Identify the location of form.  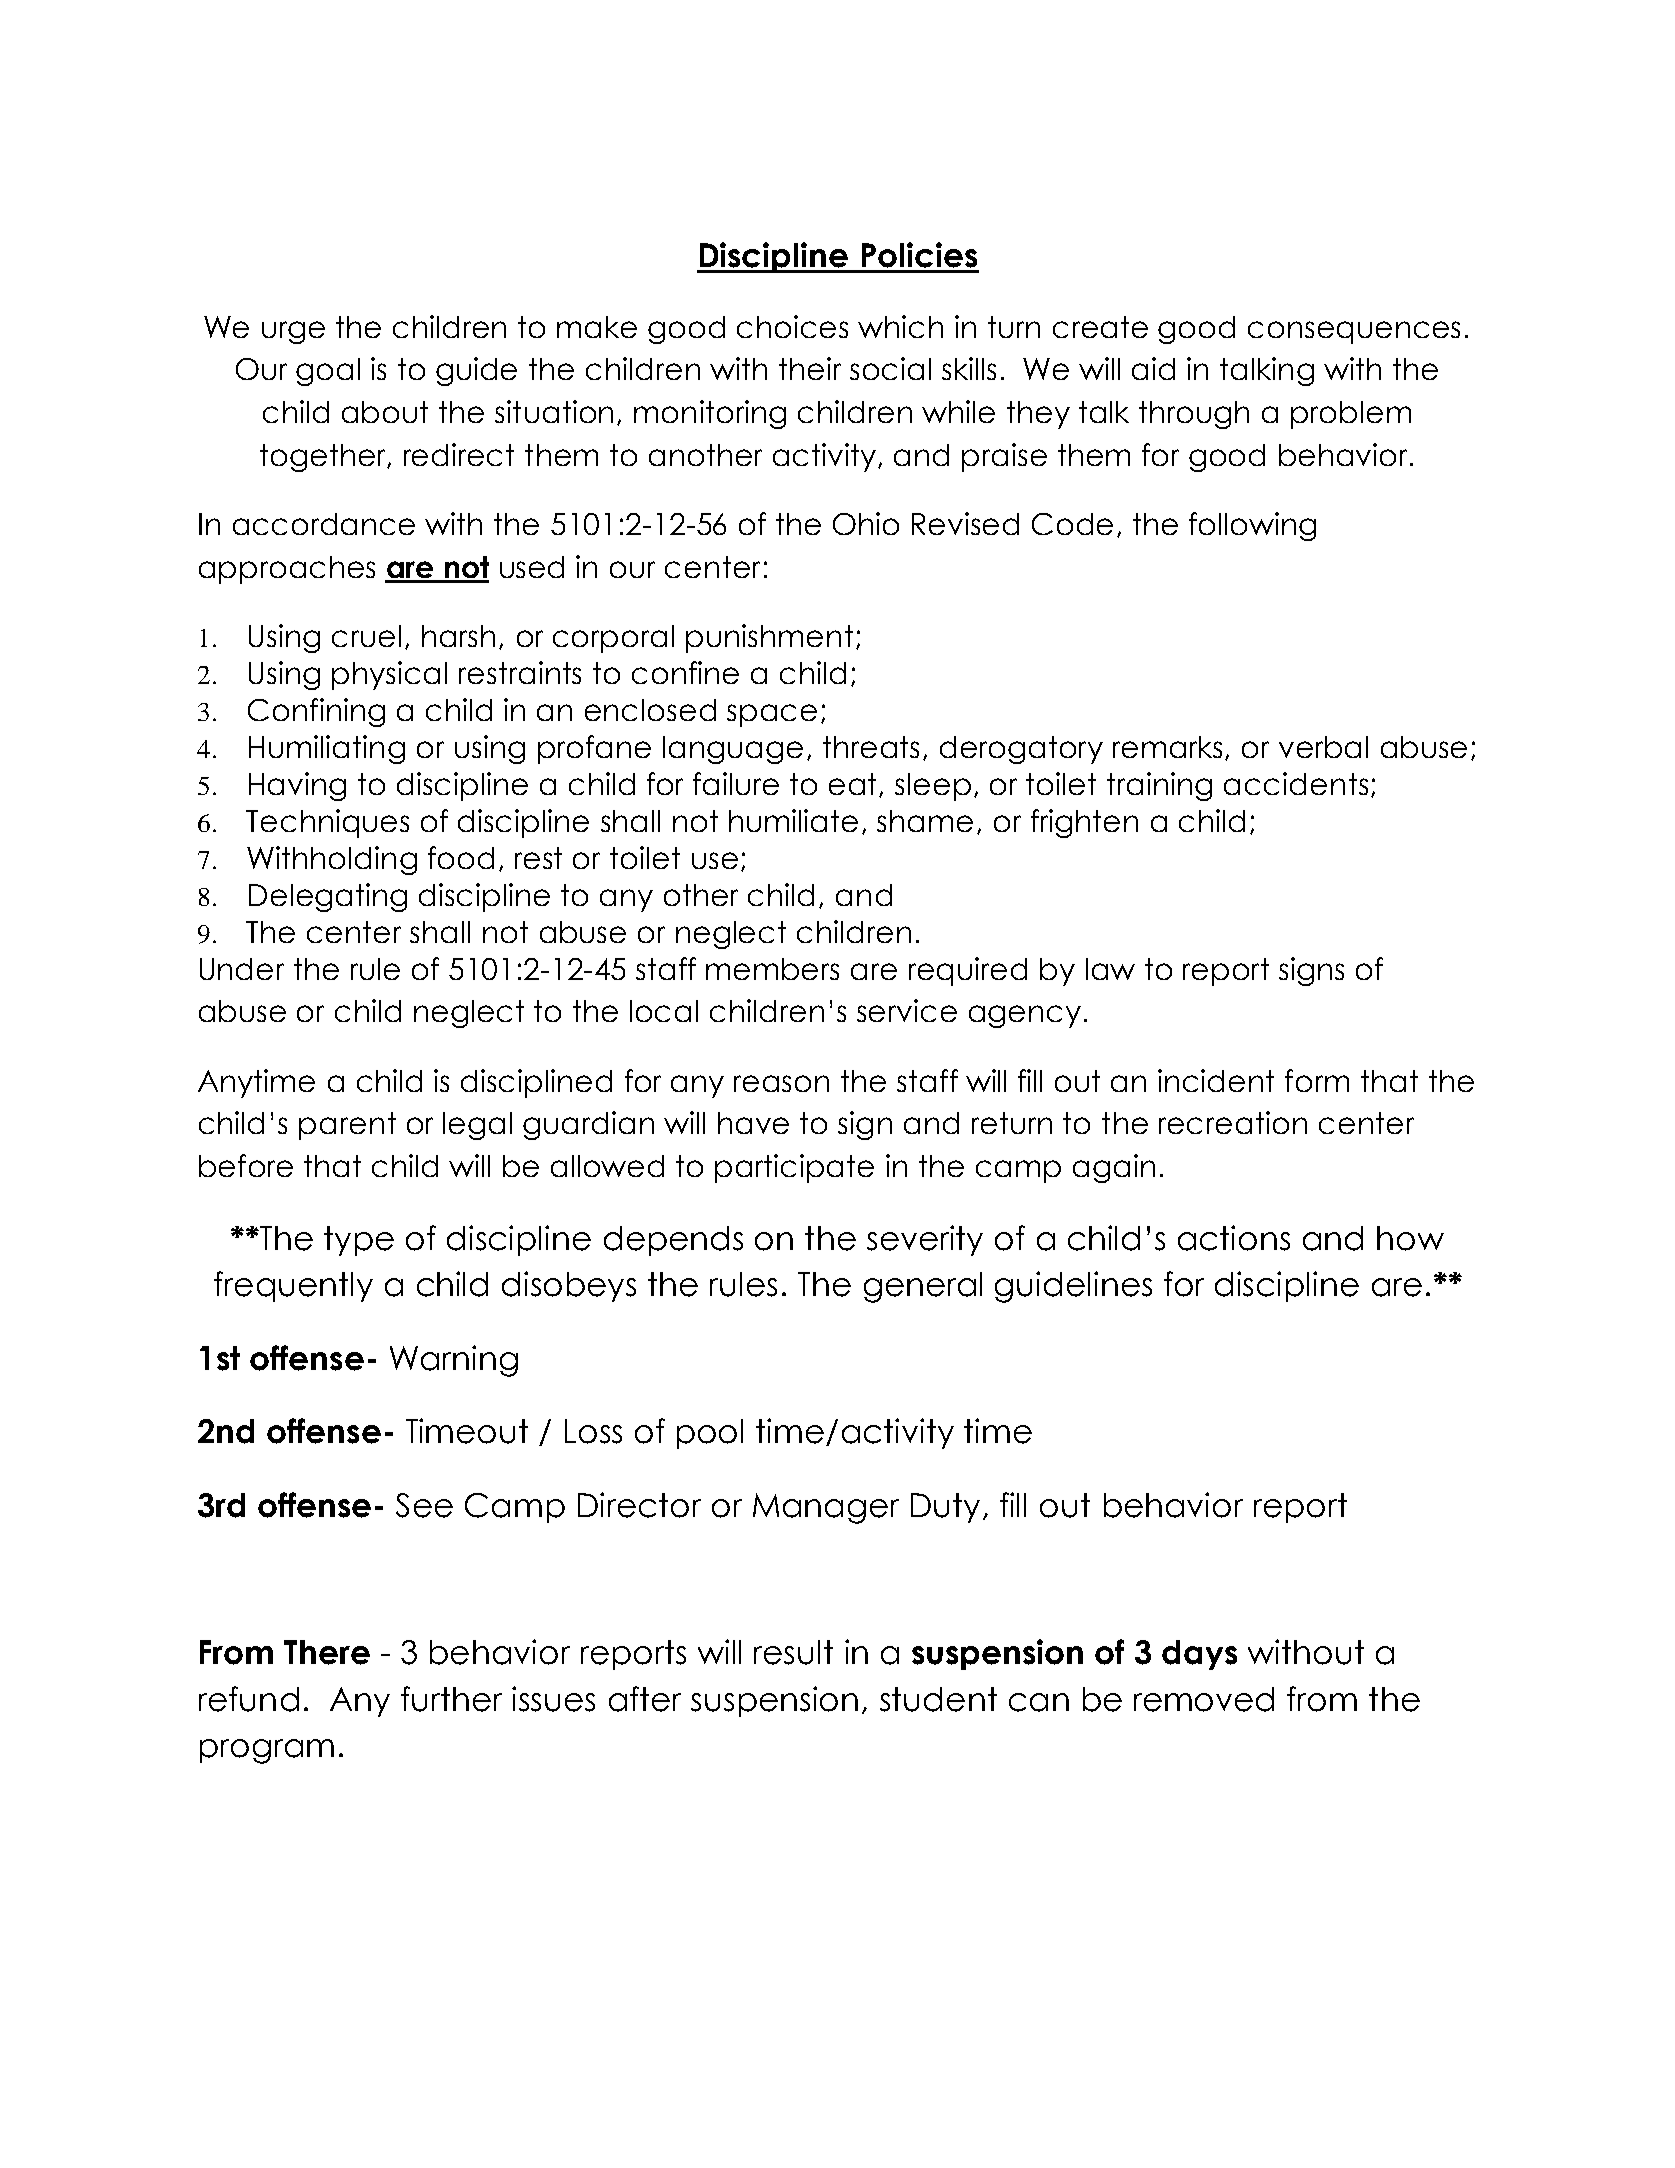
(1317, 1080).
